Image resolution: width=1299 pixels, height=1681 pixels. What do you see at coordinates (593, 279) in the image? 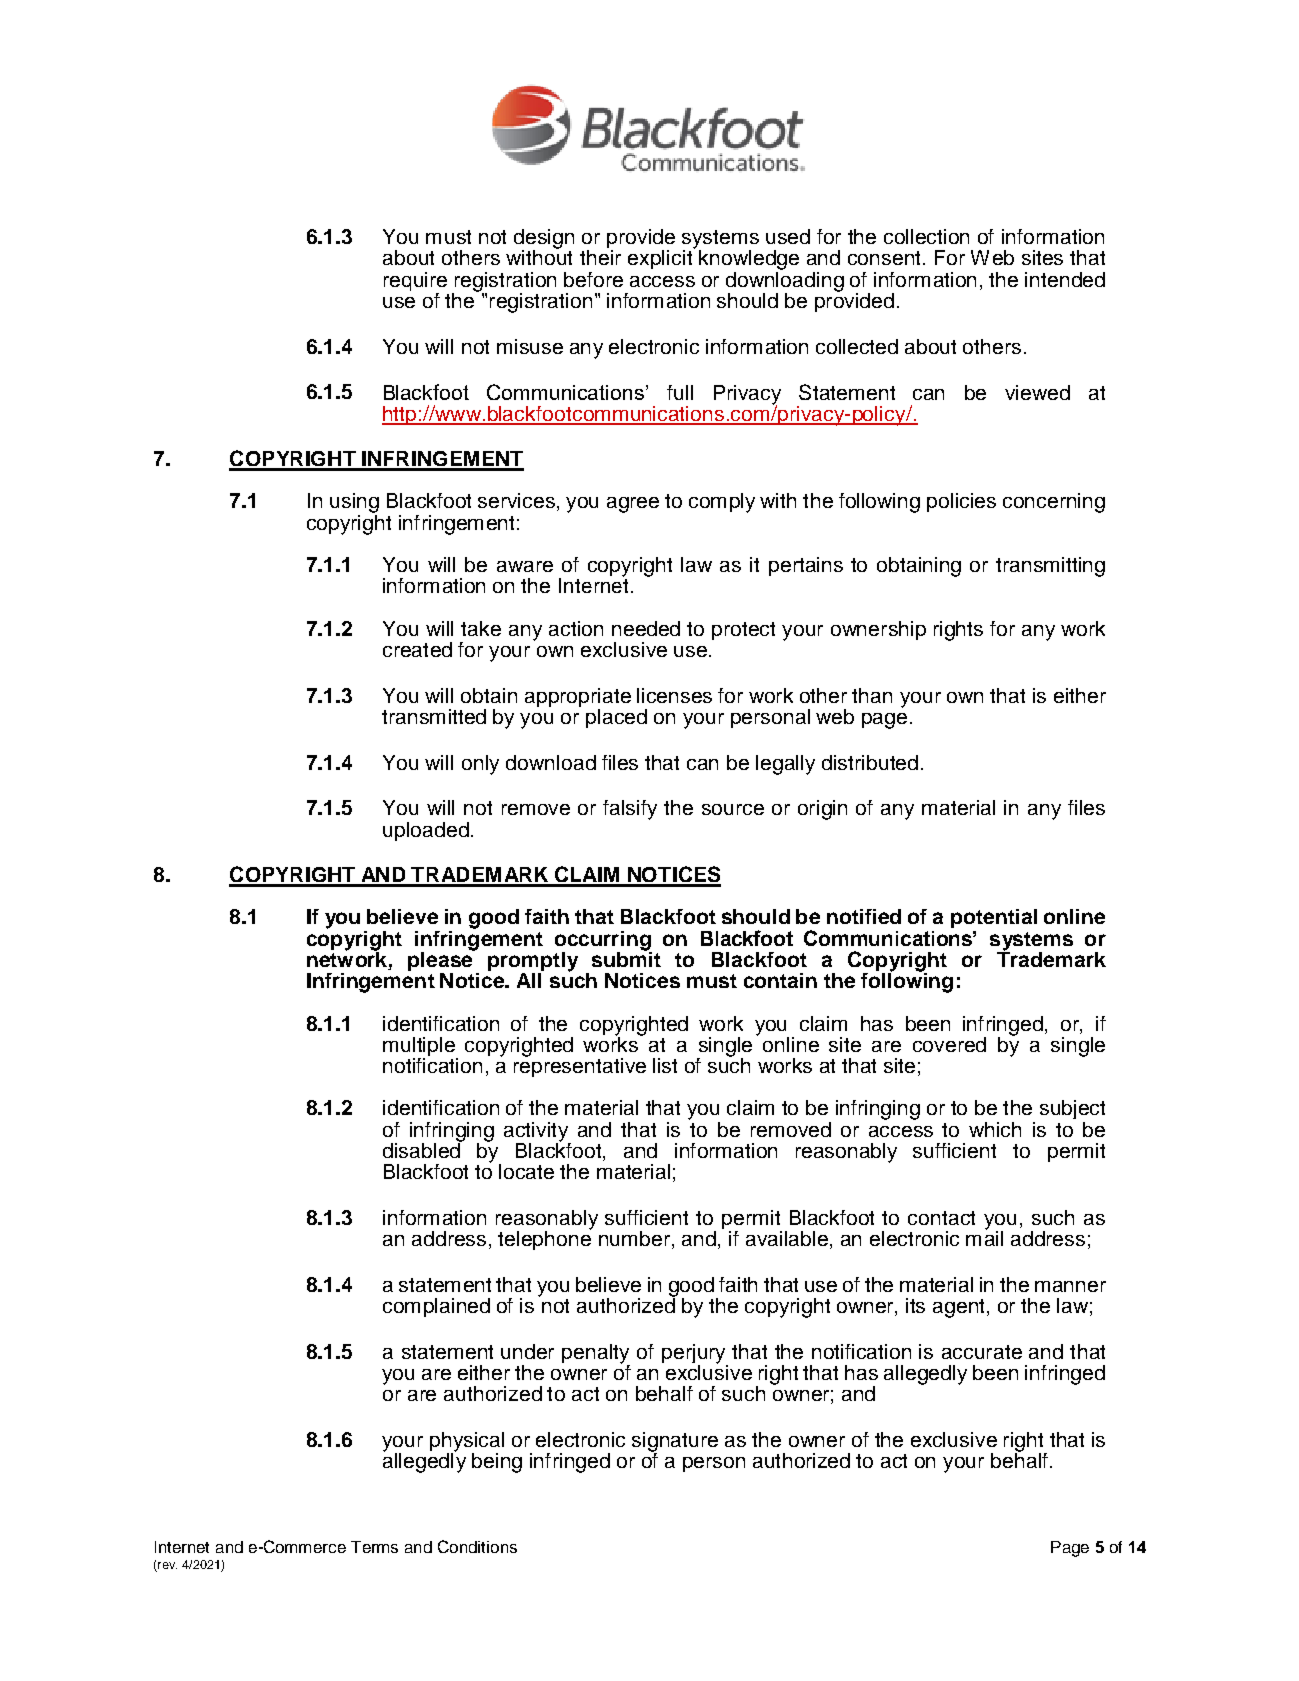
I see `before` at bounding box center [593, 279].
